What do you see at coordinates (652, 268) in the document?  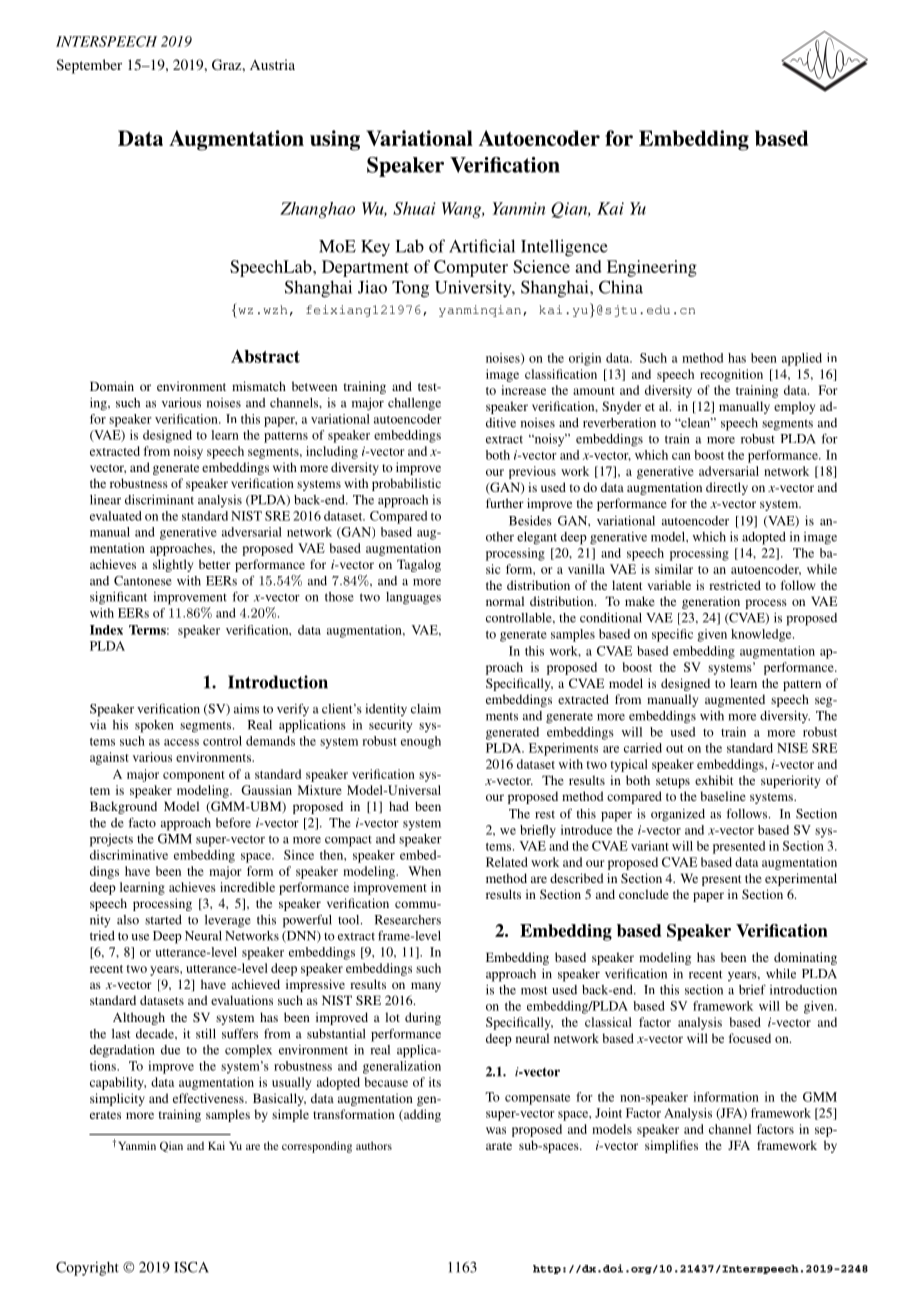 I see `Engineering` at bounding box center [652, 268].
